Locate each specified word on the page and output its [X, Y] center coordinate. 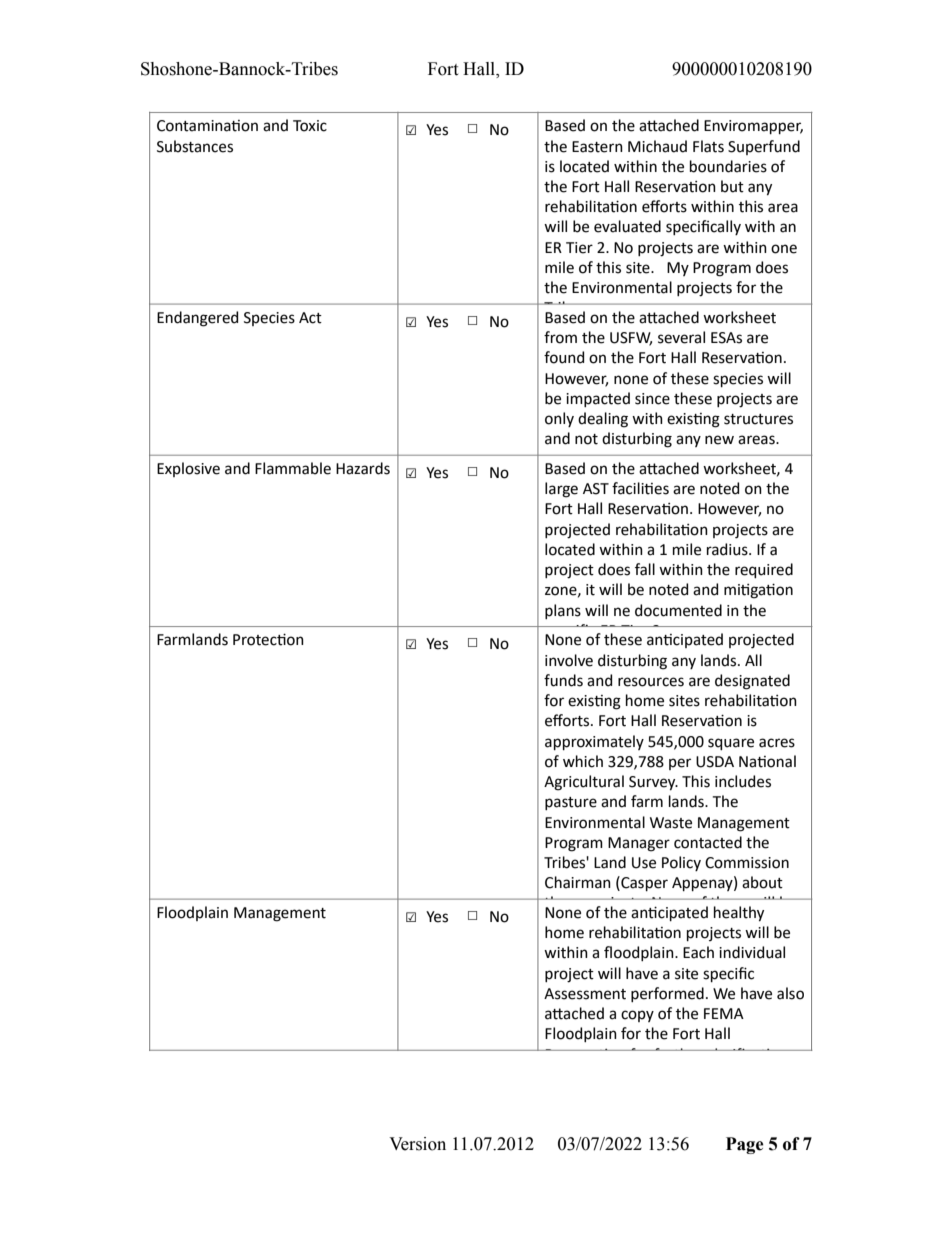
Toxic [310, 126]
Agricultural [584, 783]
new [719, 440]
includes [743, 781]
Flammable [293, 468]
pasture [571, 803]
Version [417, 1144]
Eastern [597, 147]
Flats [708, 146]
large [561, 490]
